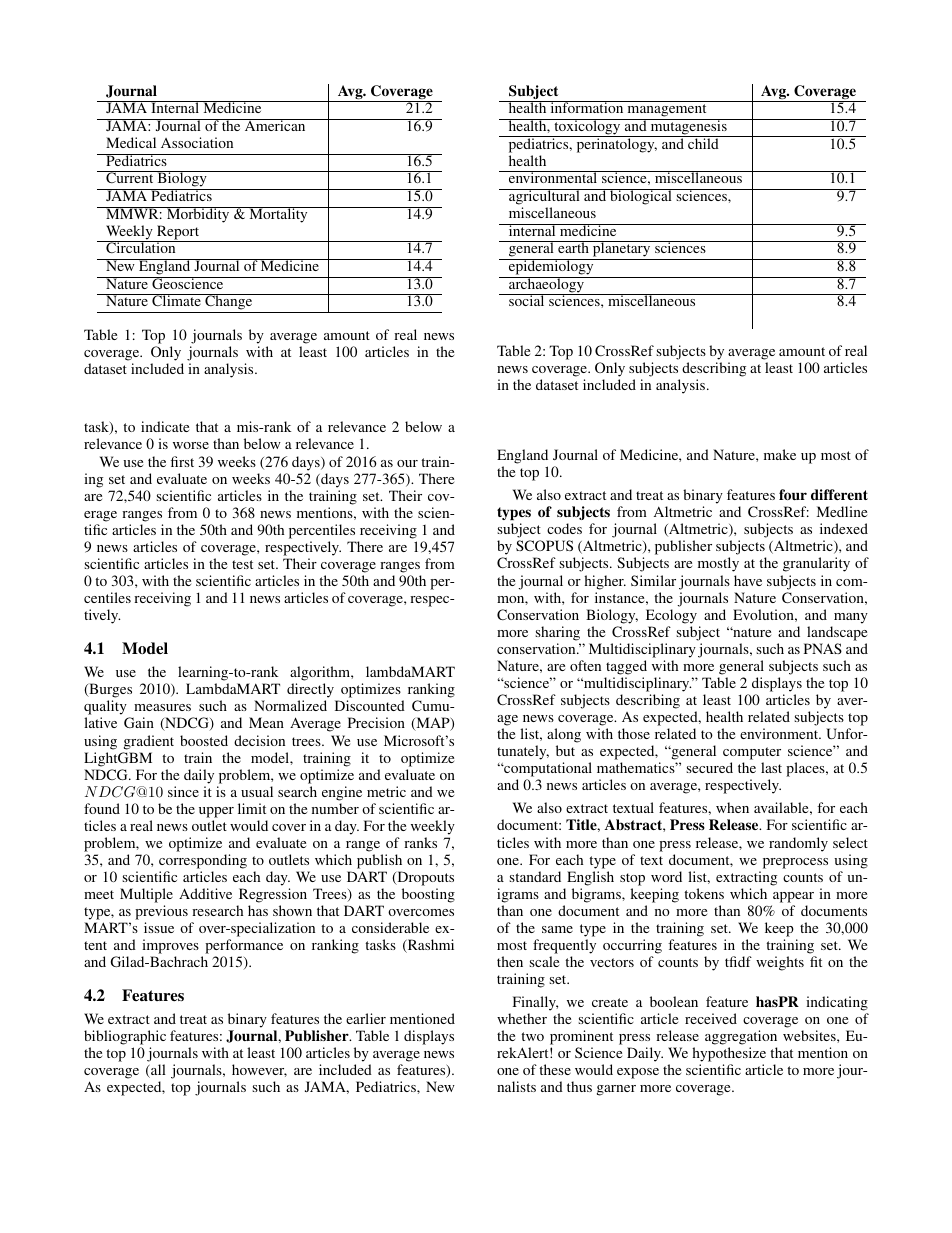 This screenshot has width=952, height=1233. Describe the element at coordinates (544, 545) in the screenshot. I see `SCOPUS` at that location.
